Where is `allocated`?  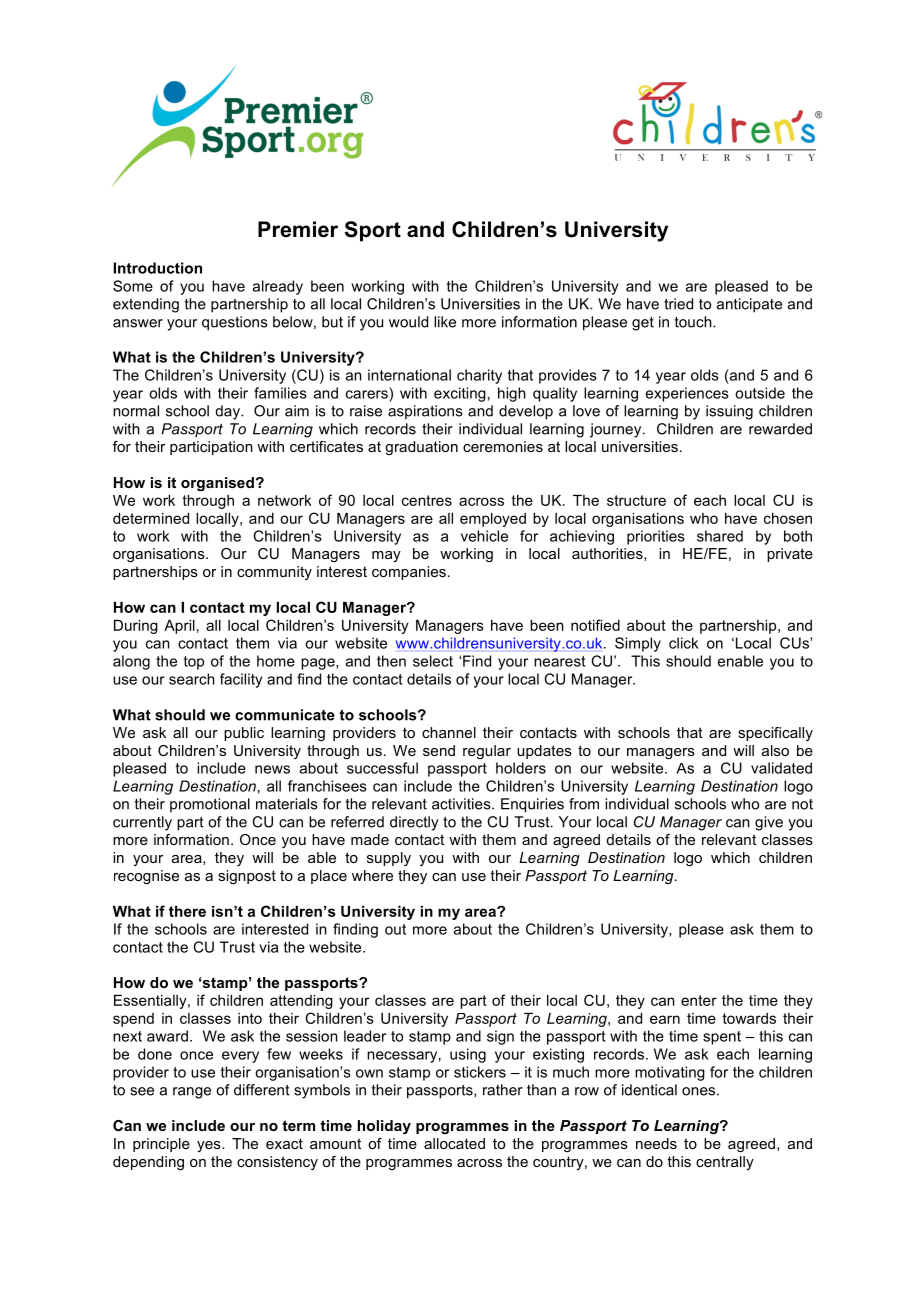
allocated is located at coordinates (454, 1143).
